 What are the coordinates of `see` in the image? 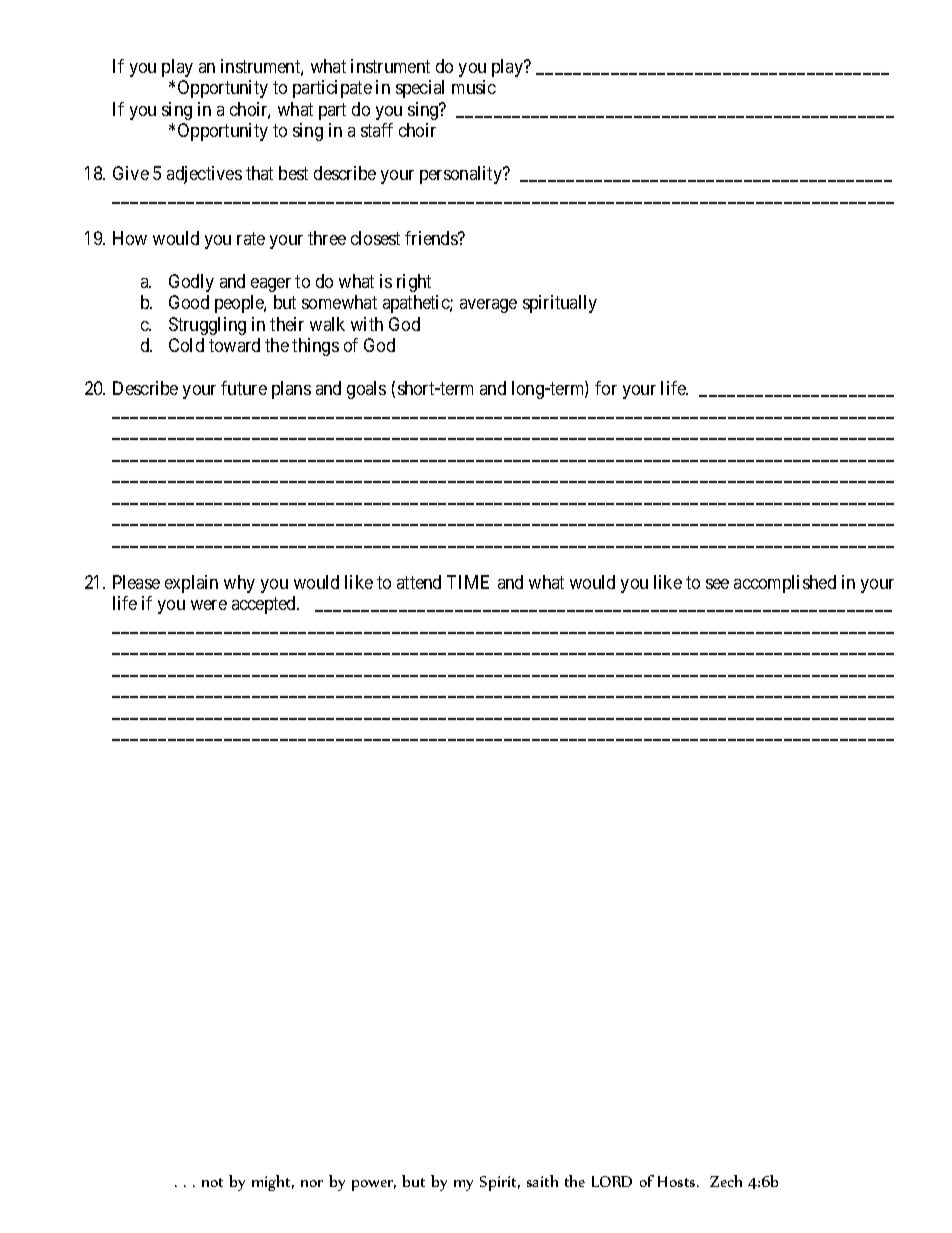 It's located at (717, 584).
